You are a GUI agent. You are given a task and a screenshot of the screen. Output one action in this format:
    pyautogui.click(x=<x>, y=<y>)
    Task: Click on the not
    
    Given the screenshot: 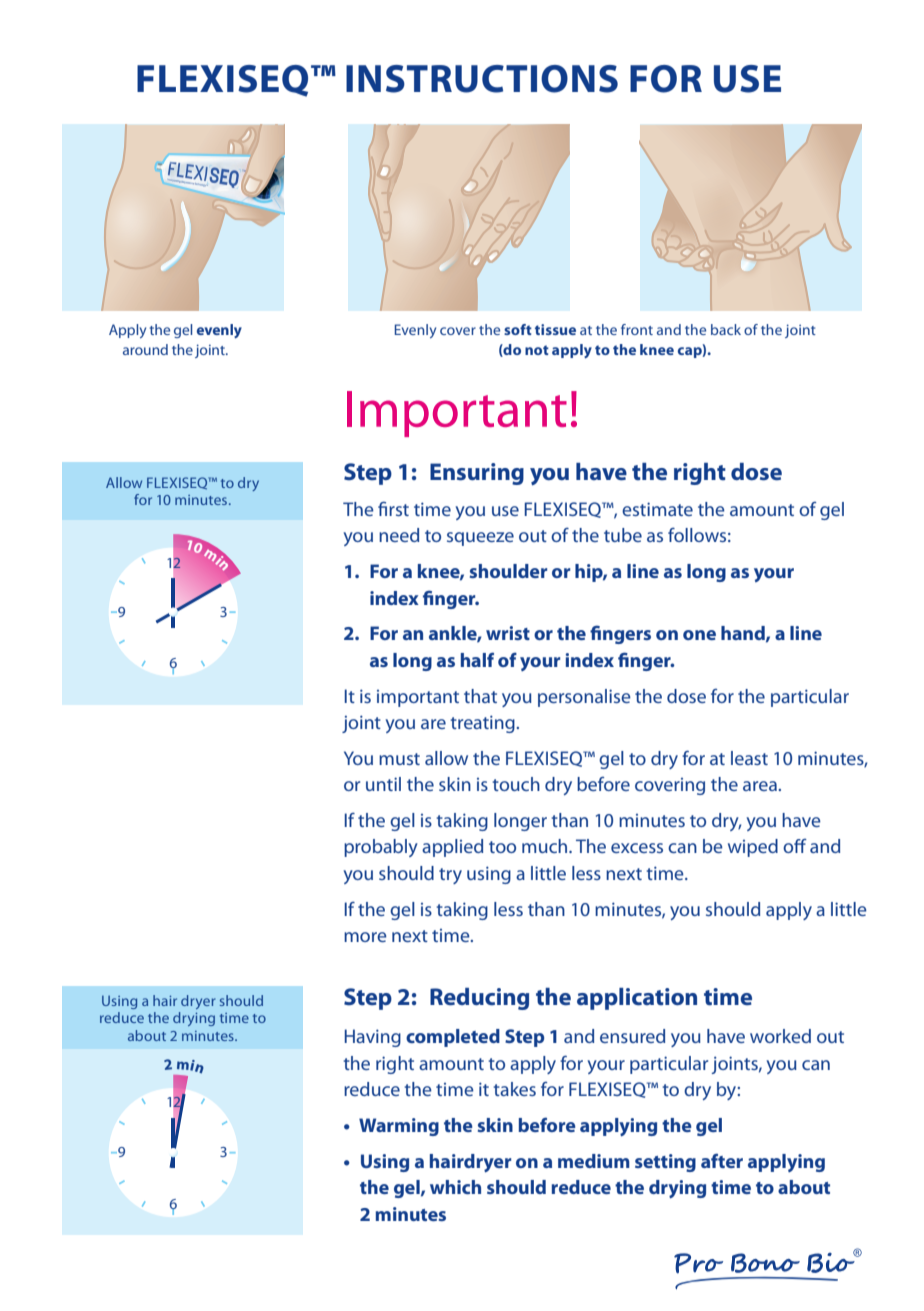 What is the action you would take?
    pyautogui.click(x=537, y=350)
